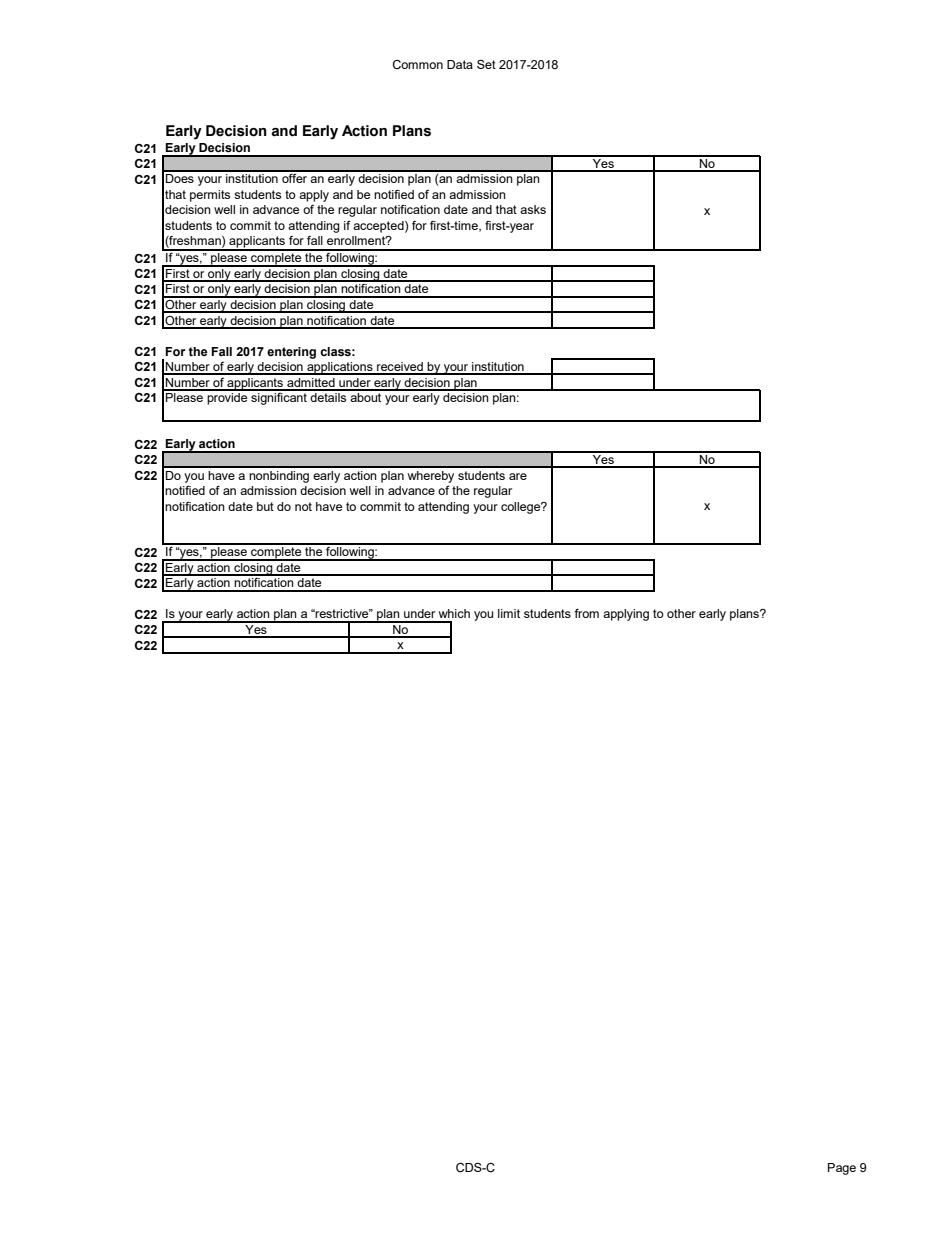  I want to click on Page, so click(842, 1169).
